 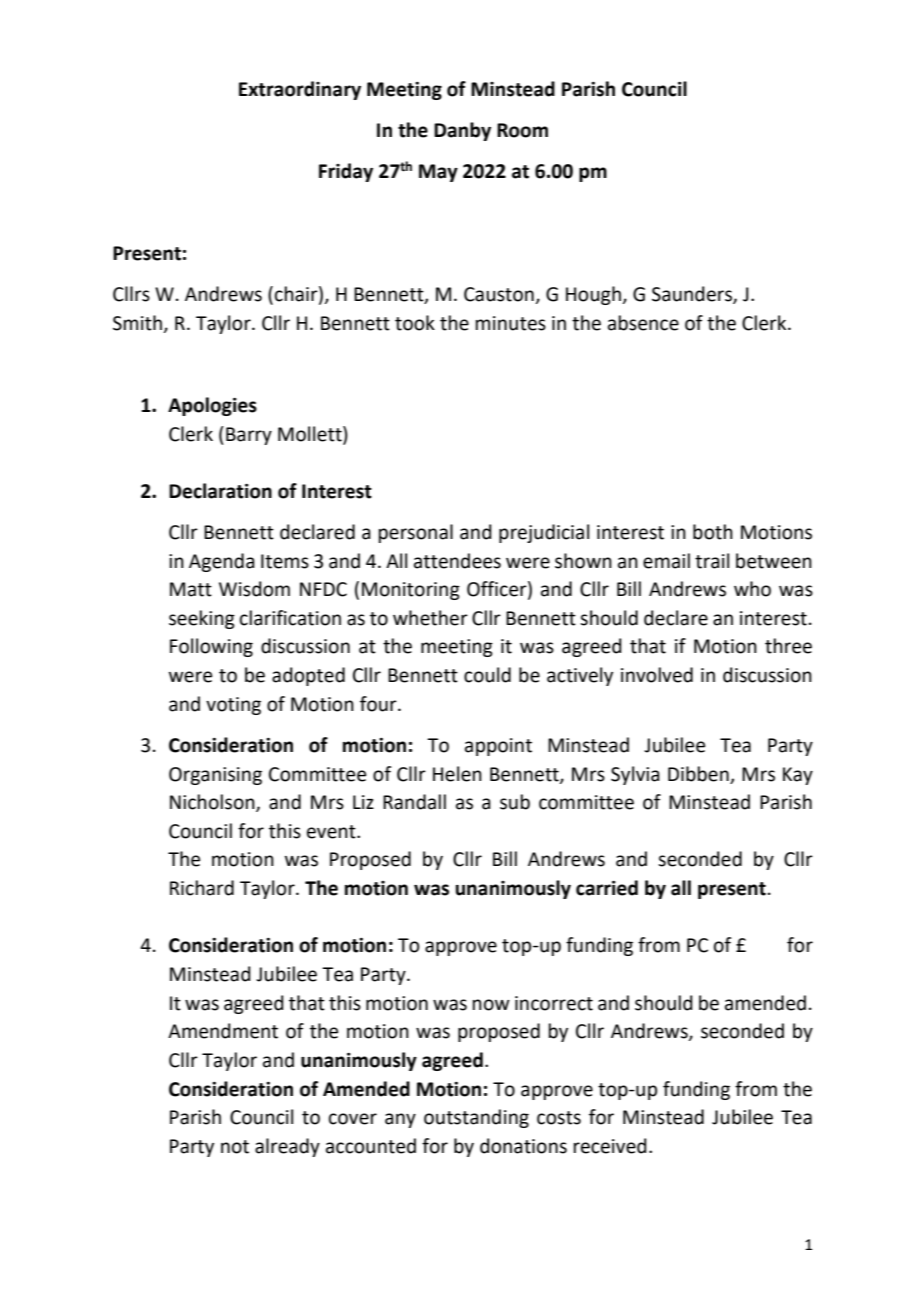 What do you see at coordinates (752, 589) in the screenshot?
I see `who` at bounding box center [752, 589].
